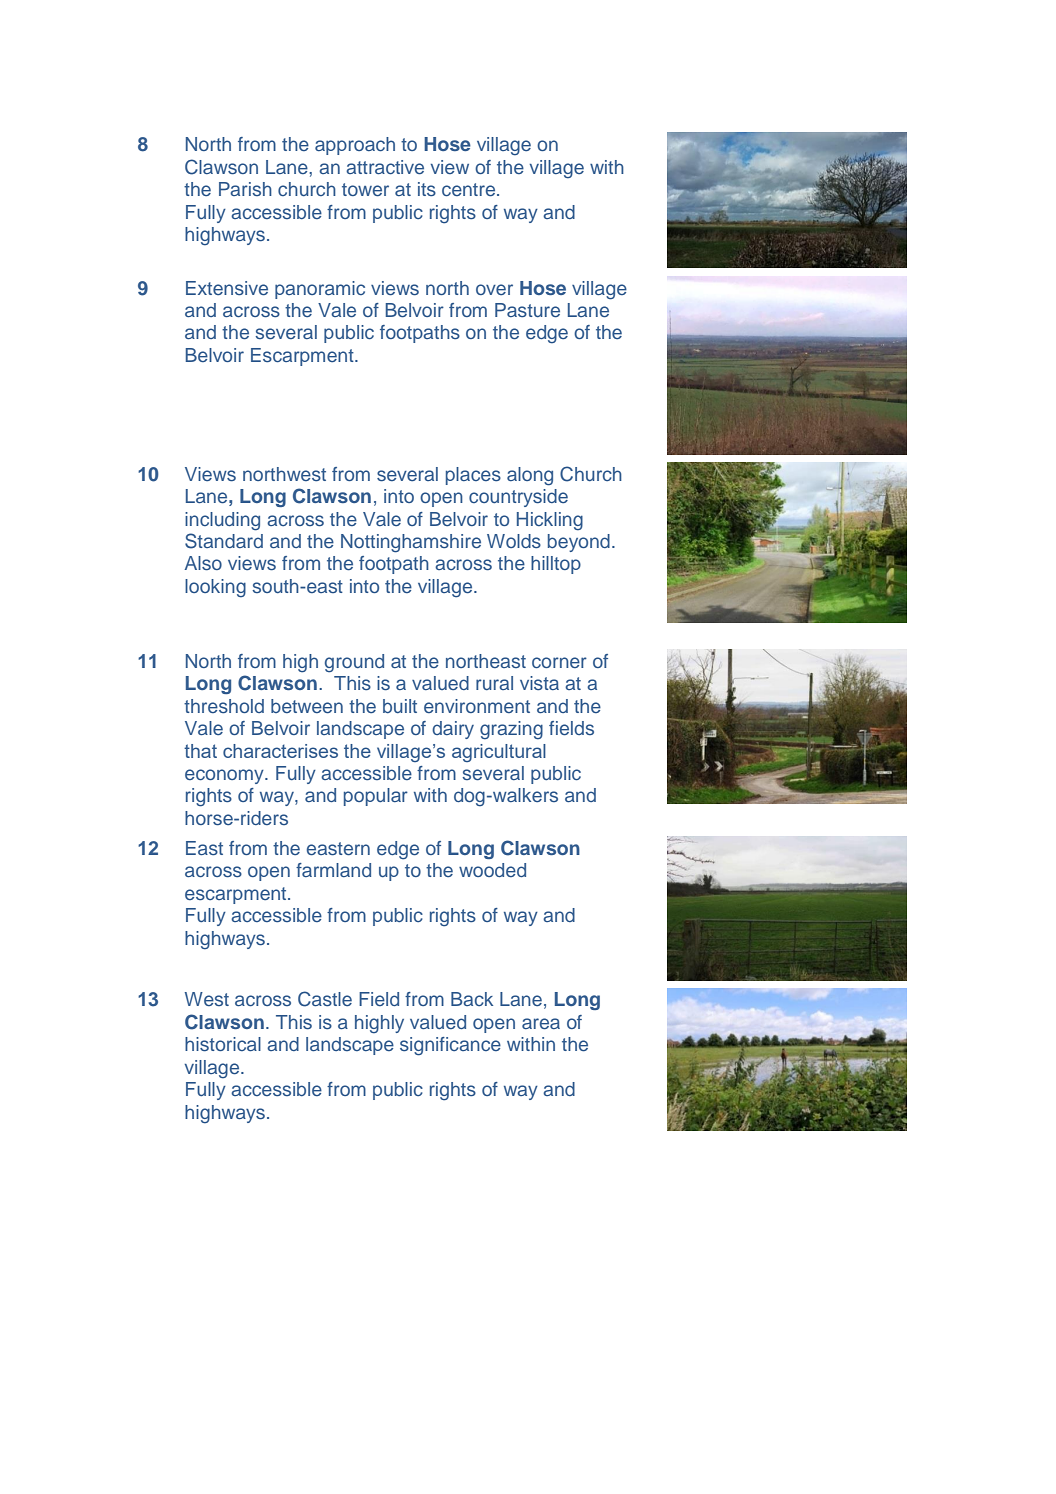 The width and height of the screenshot is (1056, 1494). I want to click on attractive, so click(385, 167).
